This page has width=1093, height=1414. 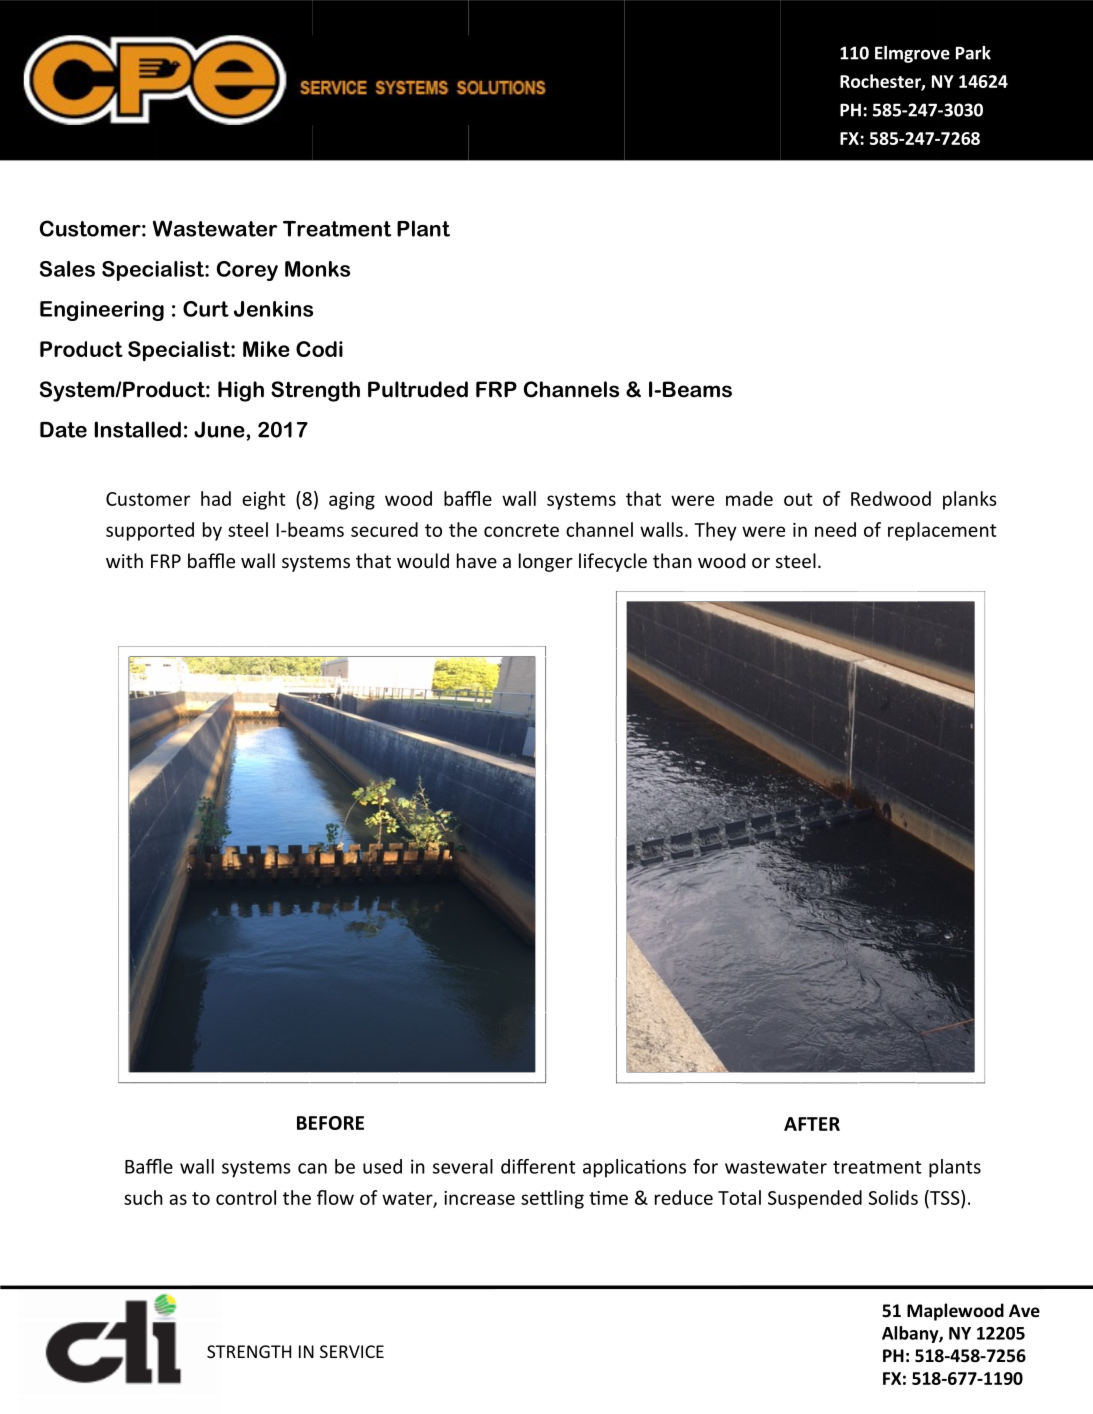 I want to click on Corey, so click(x=247, y=271).
